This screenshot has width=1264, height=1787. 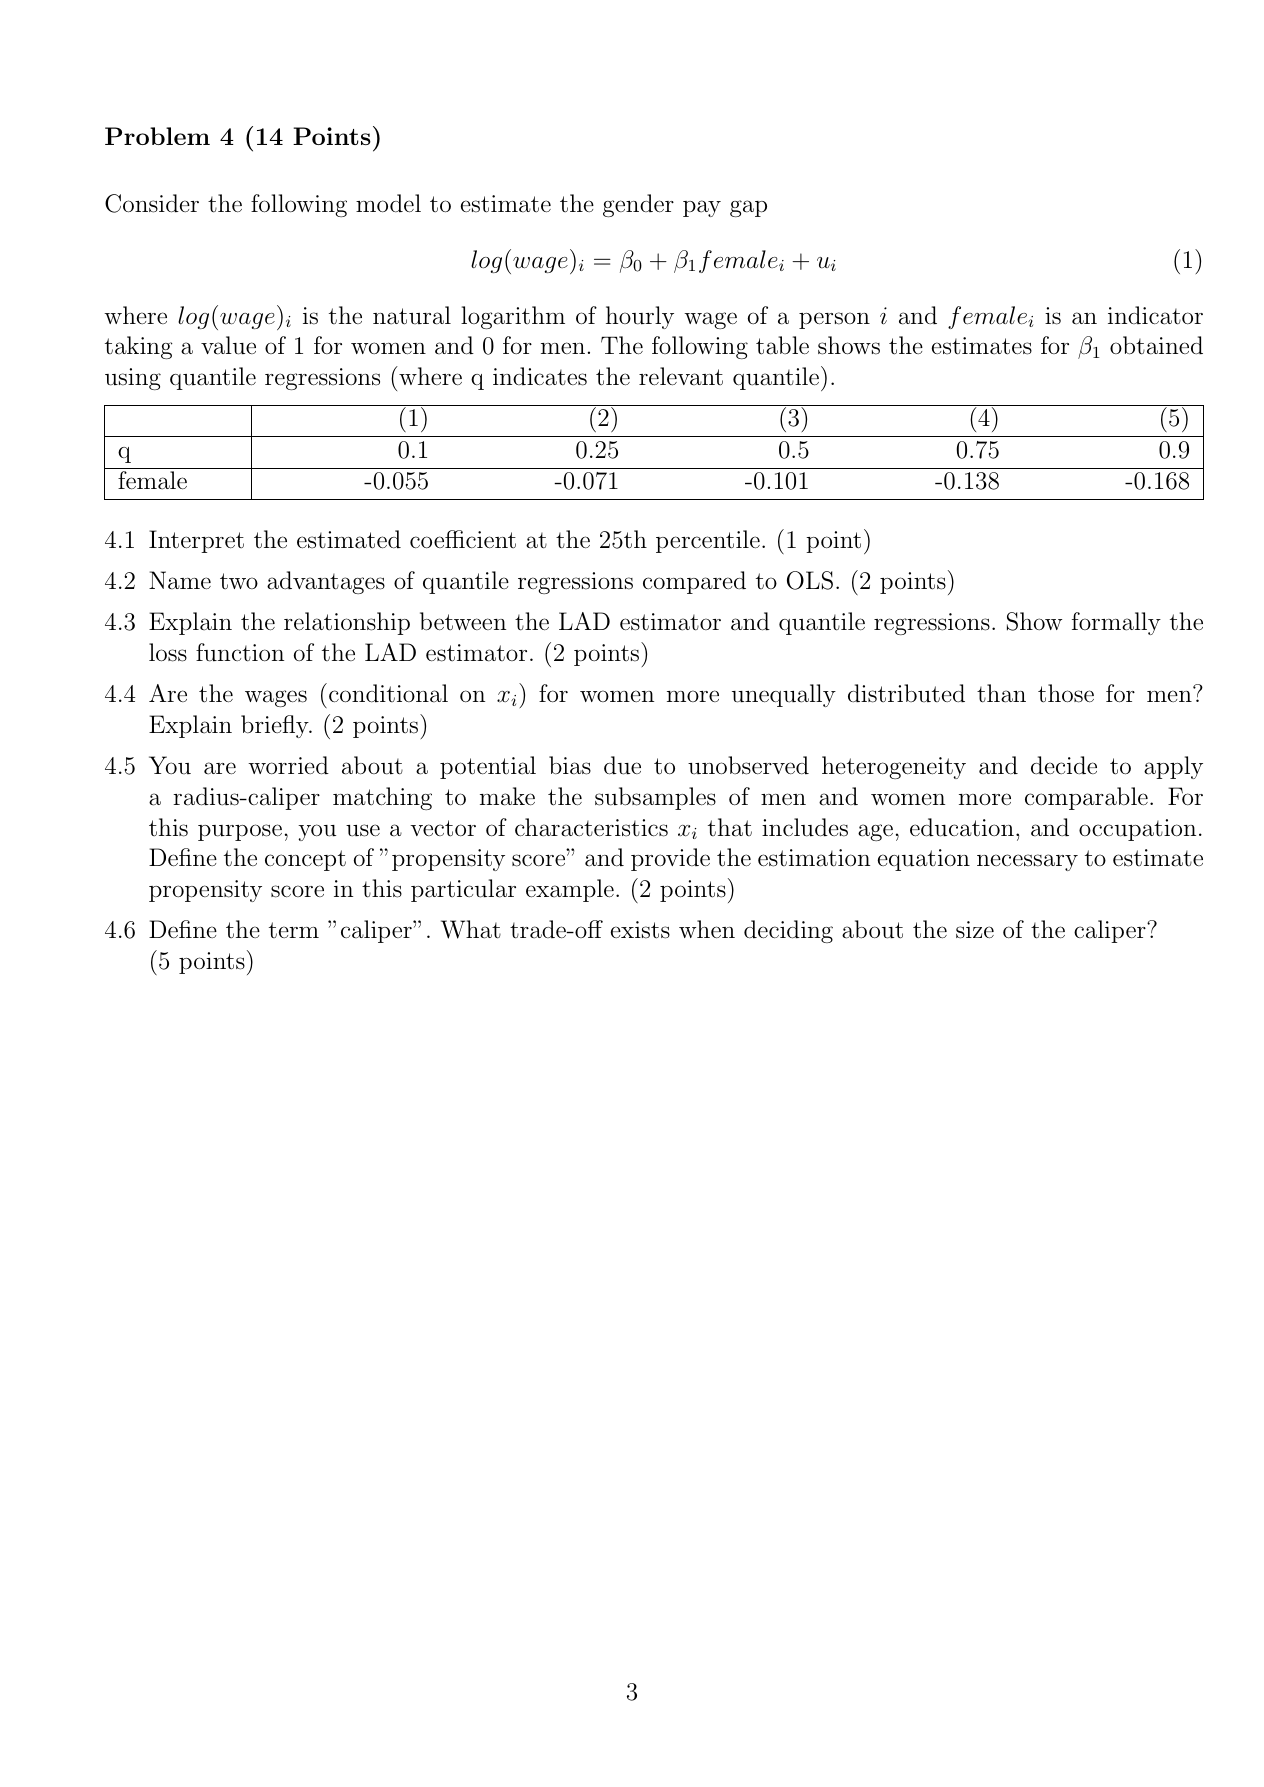 What do you see at coordinates (694, 582) in the screenshot?
I see `compared` at bounding box center [694, 582].
